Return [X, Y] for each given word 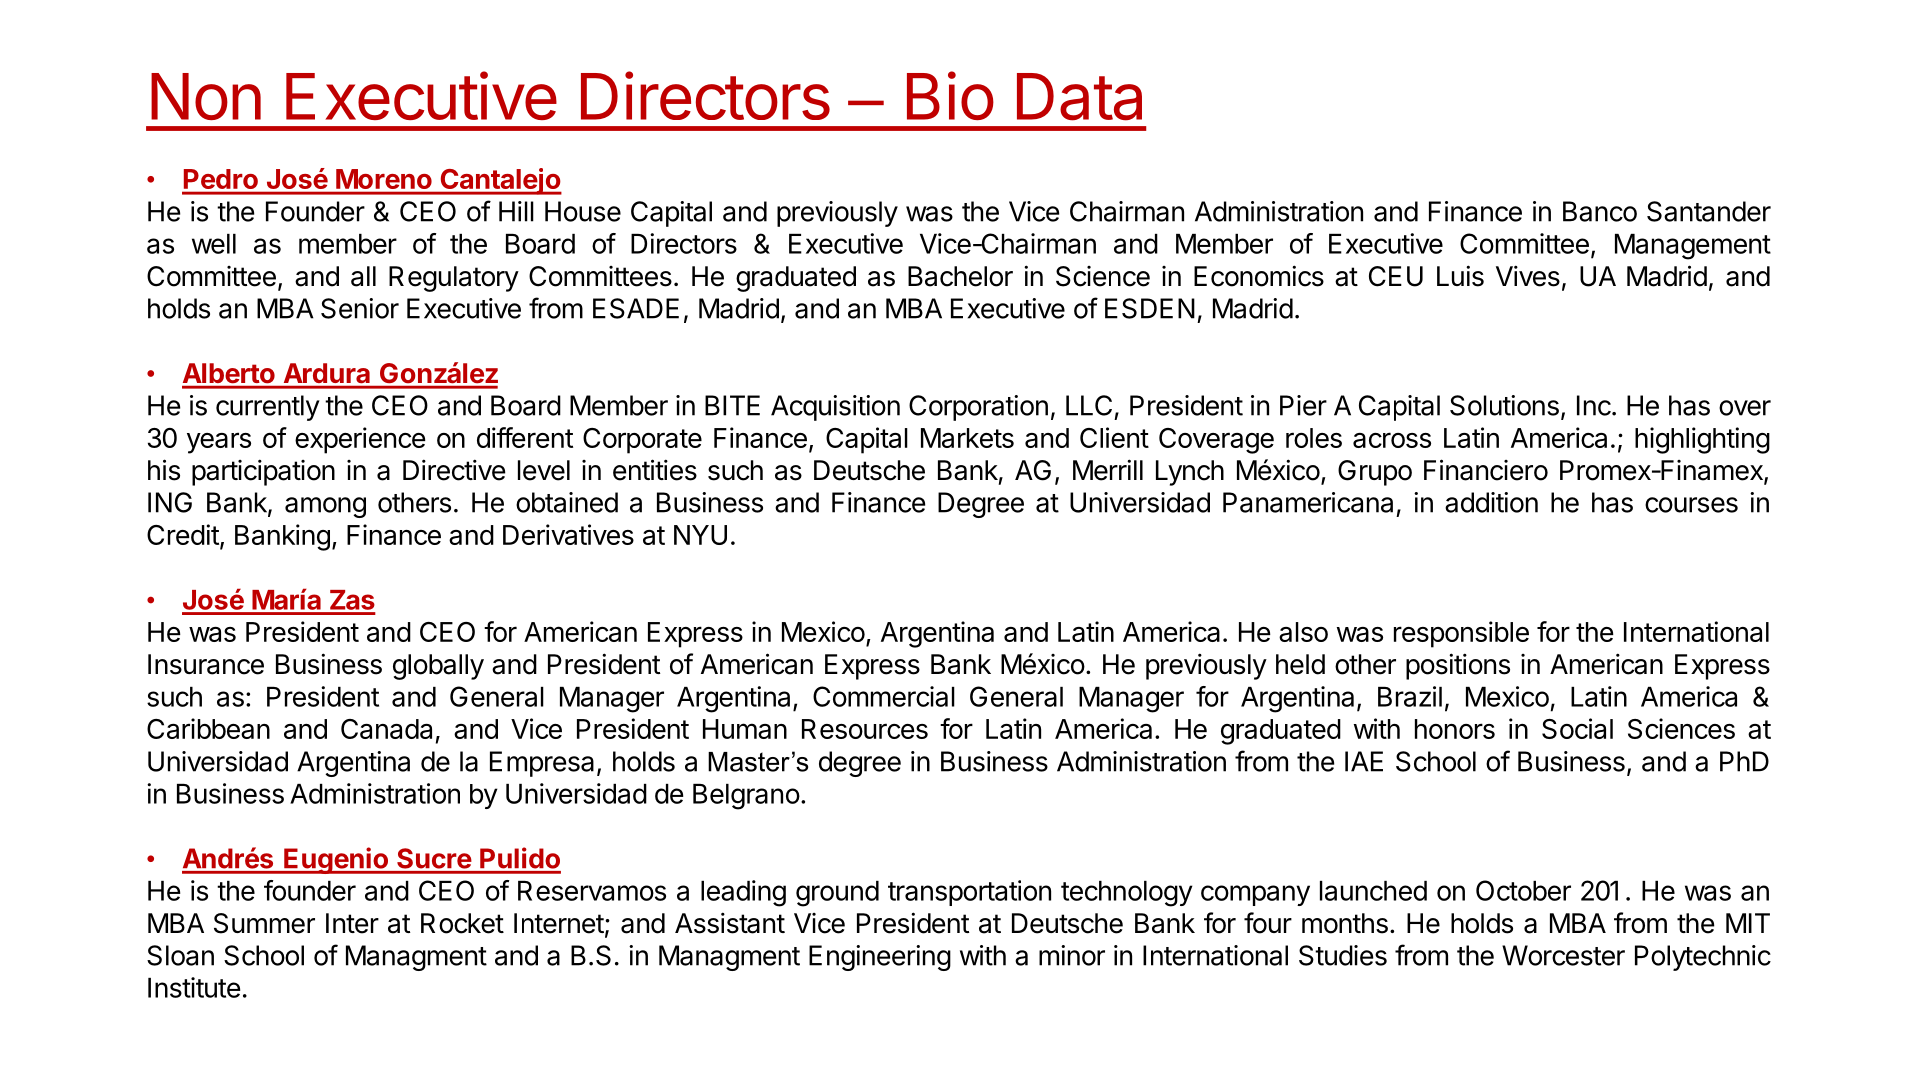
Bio [950, 95]
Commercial [884, 696]
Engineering [880, 958]
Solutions [1504, 405]
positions [1458, 666]
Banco [1600, 211]
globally [438, 667]
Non [206, 96]
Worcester [1563, 955]
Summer [264, 923]
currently [268, 408]
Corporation [978, 408]
